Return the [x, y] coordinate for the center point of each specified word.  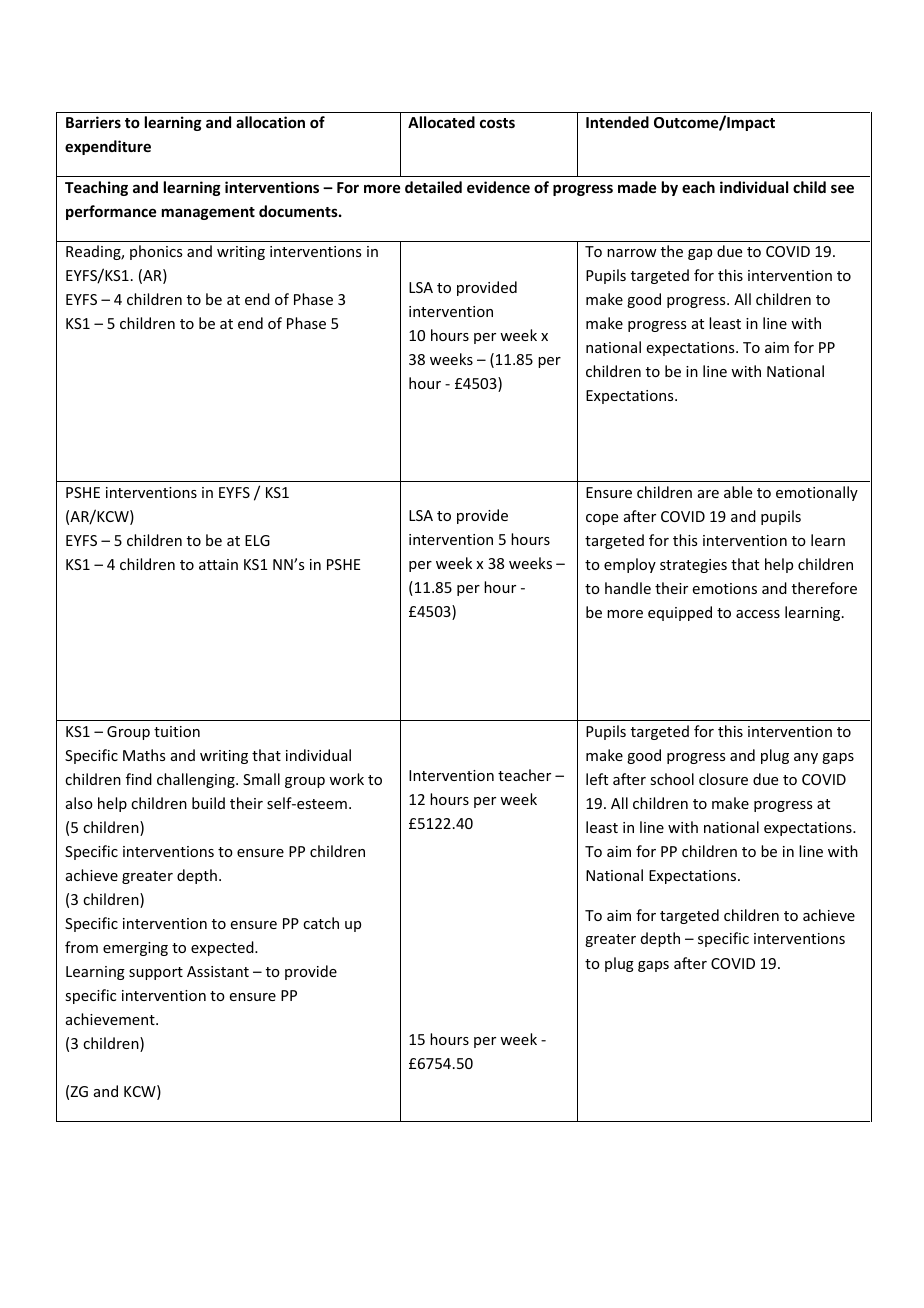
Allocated [441, 122]
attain [218, 564]
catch [321, 923]
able [738, 492]
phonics [156, 252]
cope [602, 519]
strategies [693, 566]
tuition [177, 731]
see [842, 188]
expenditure [108, 147]
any [806, 758]
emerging [135, 949]
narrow [632, 253]
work [346, 779]
